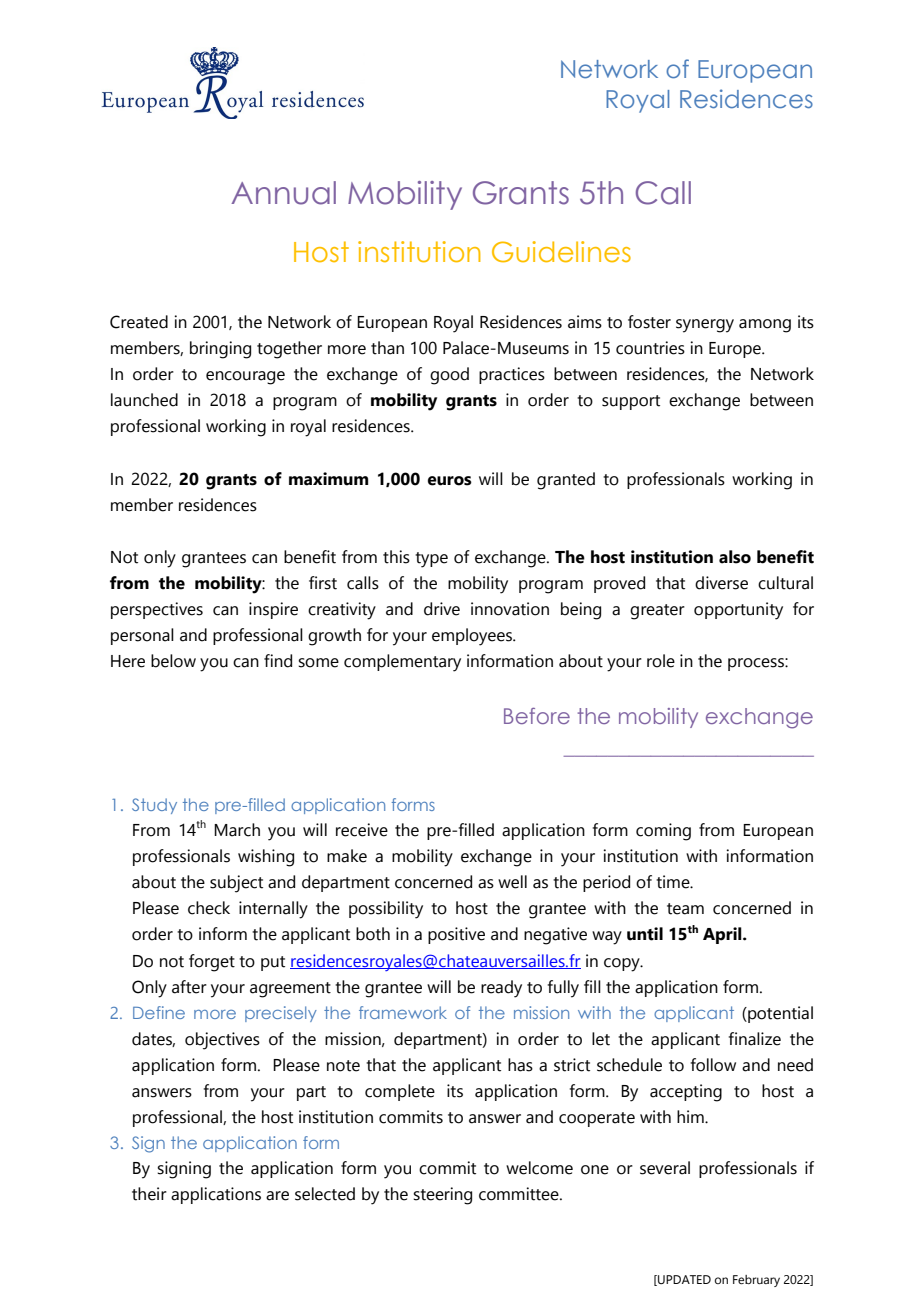 The height and width of the screenshot is (1308, 924). I want to click on February, so click(756, 1281).
